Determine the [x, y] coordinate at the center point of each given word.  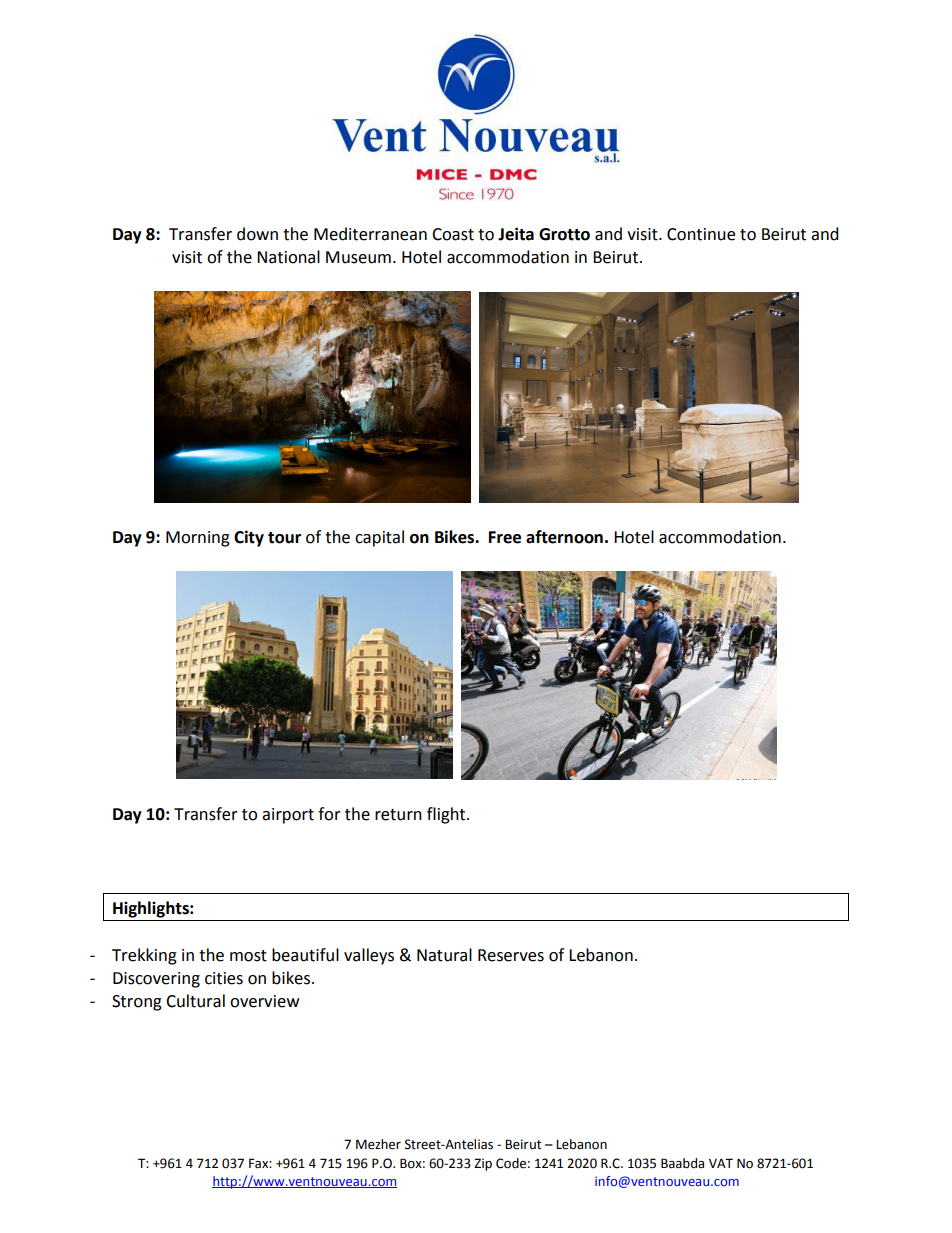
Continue [701, 234]
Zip [483, 1164]
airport [288, 816]
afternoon [564, 537]
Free [505, 537]
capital [379, 538]
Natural [444, 955]
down [257, 234]
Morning [198, 539]
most [248, 956]
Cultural [195, 1001]
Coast [453, 234]
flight [447, 815]
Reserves [511, 955]
